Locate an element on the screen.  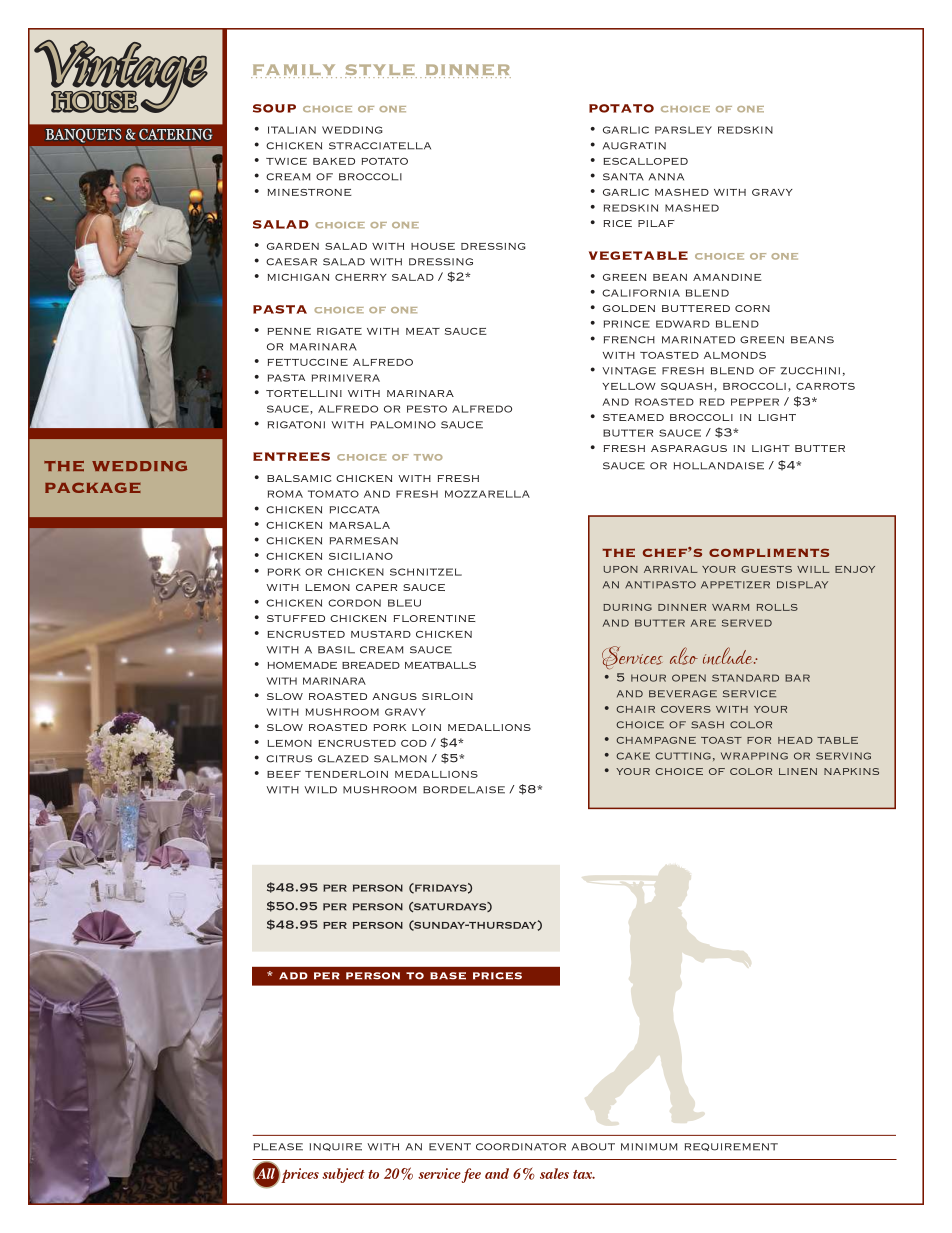
stuffed is located at coordinates (296, 618).
